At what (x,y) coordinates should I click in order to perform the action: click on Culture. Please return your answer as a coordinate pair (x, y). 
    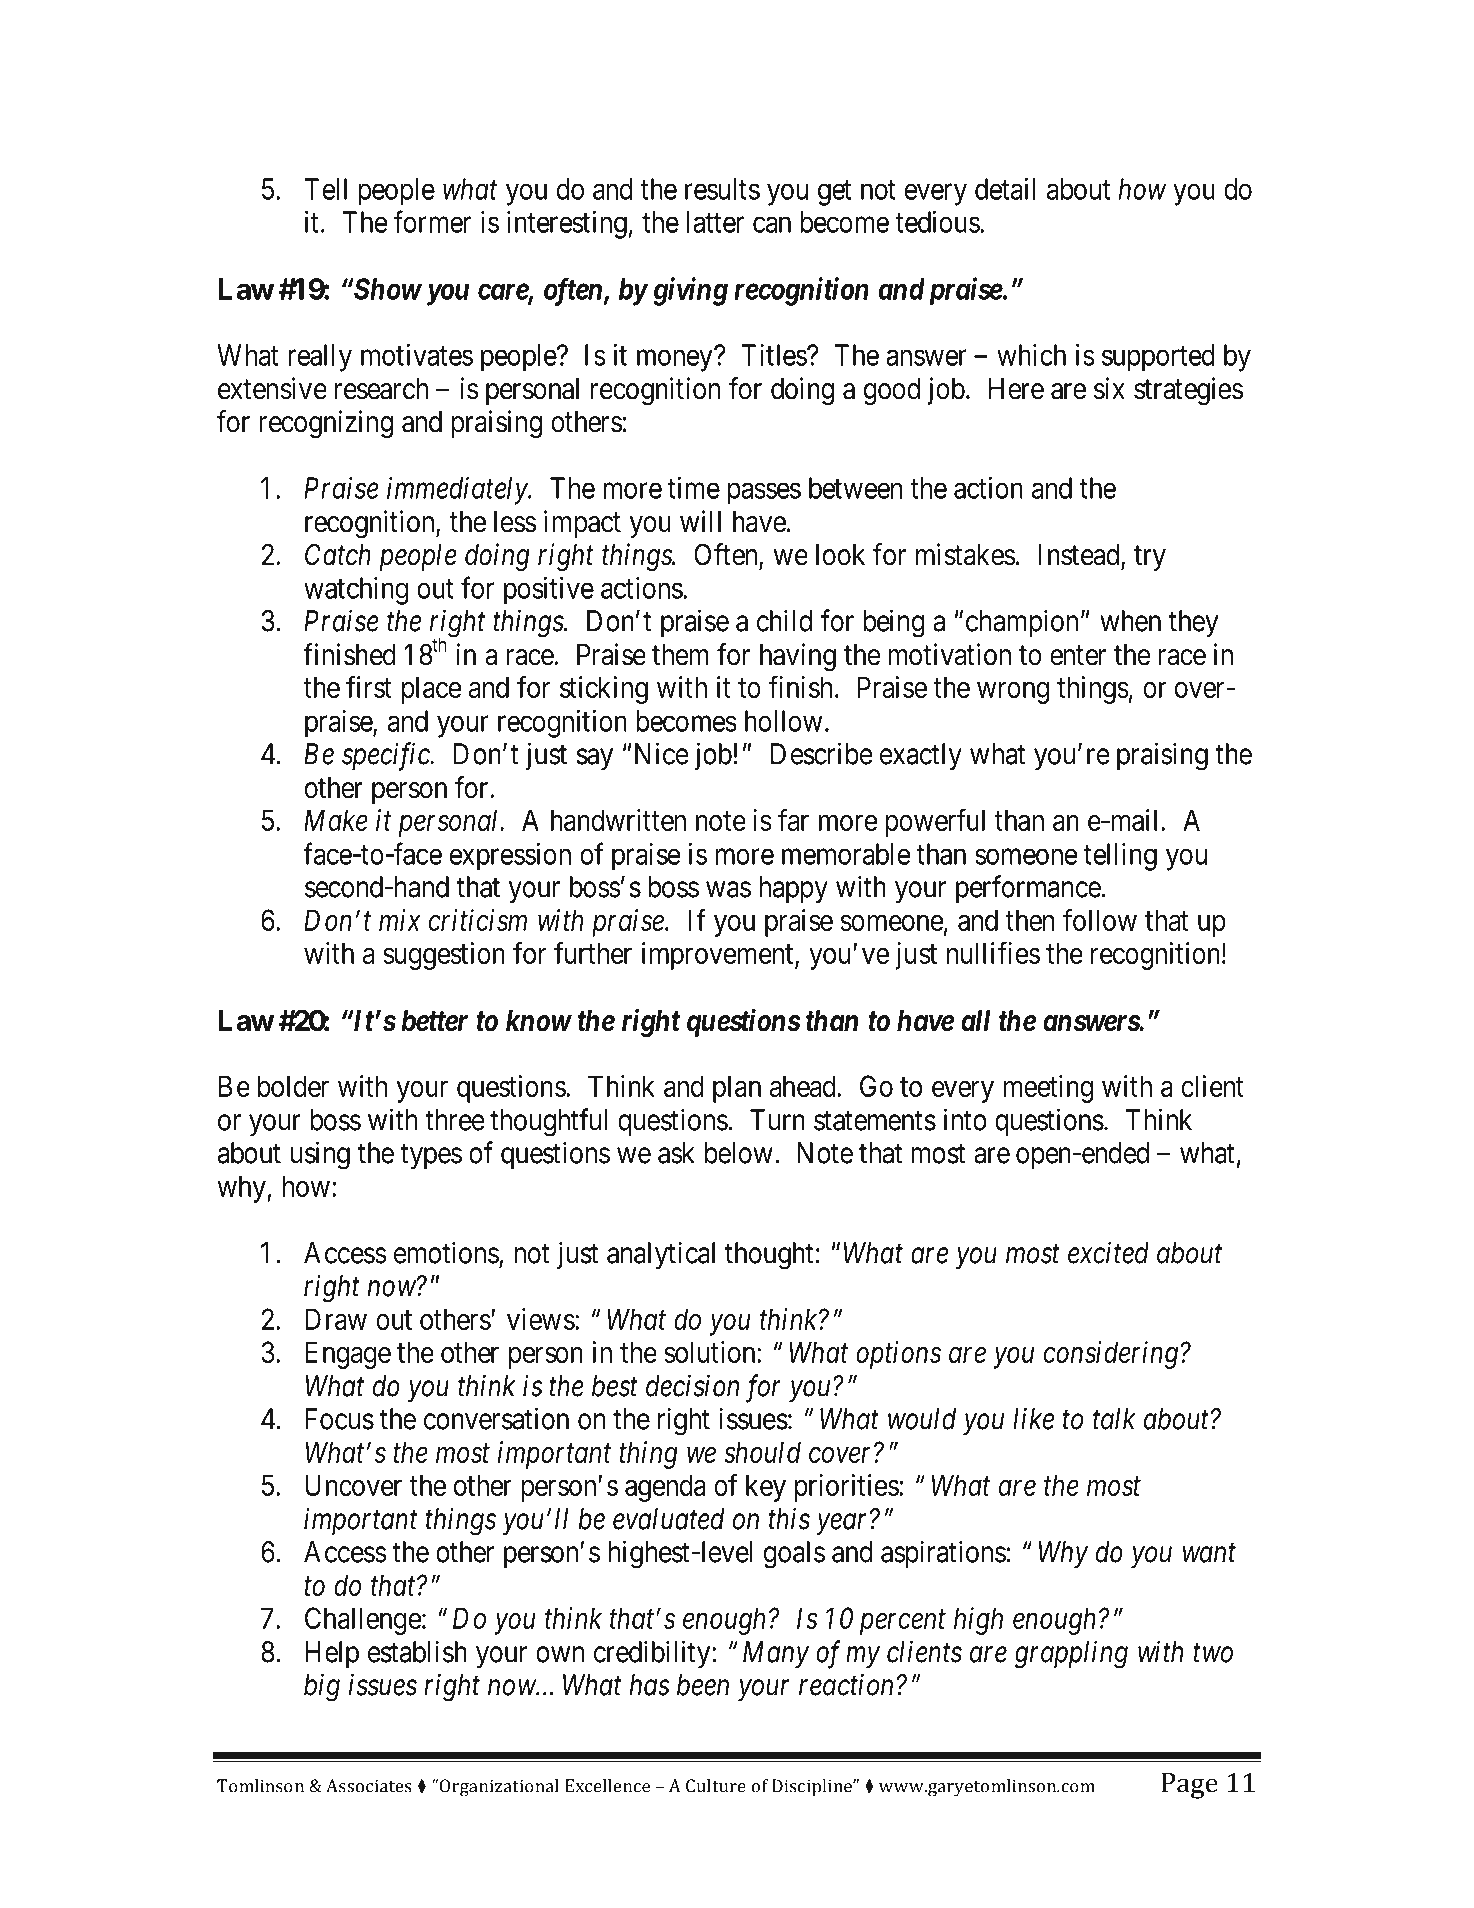
    Looking at the image, I should click on (716, 1786).
